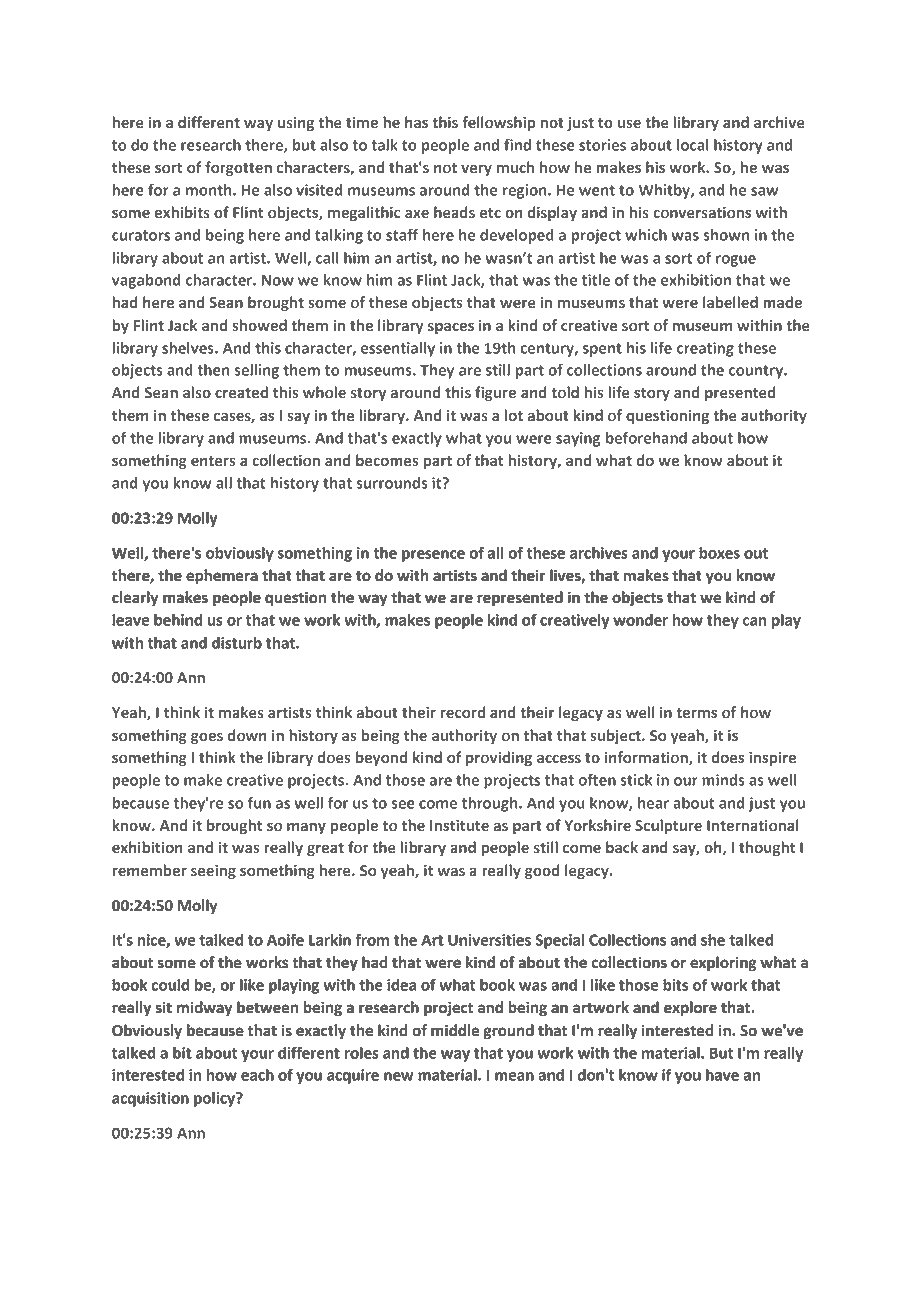  What do you see at coordinates (723, 780) in the image?
I see `minds` at bounding box center [723, 780].
